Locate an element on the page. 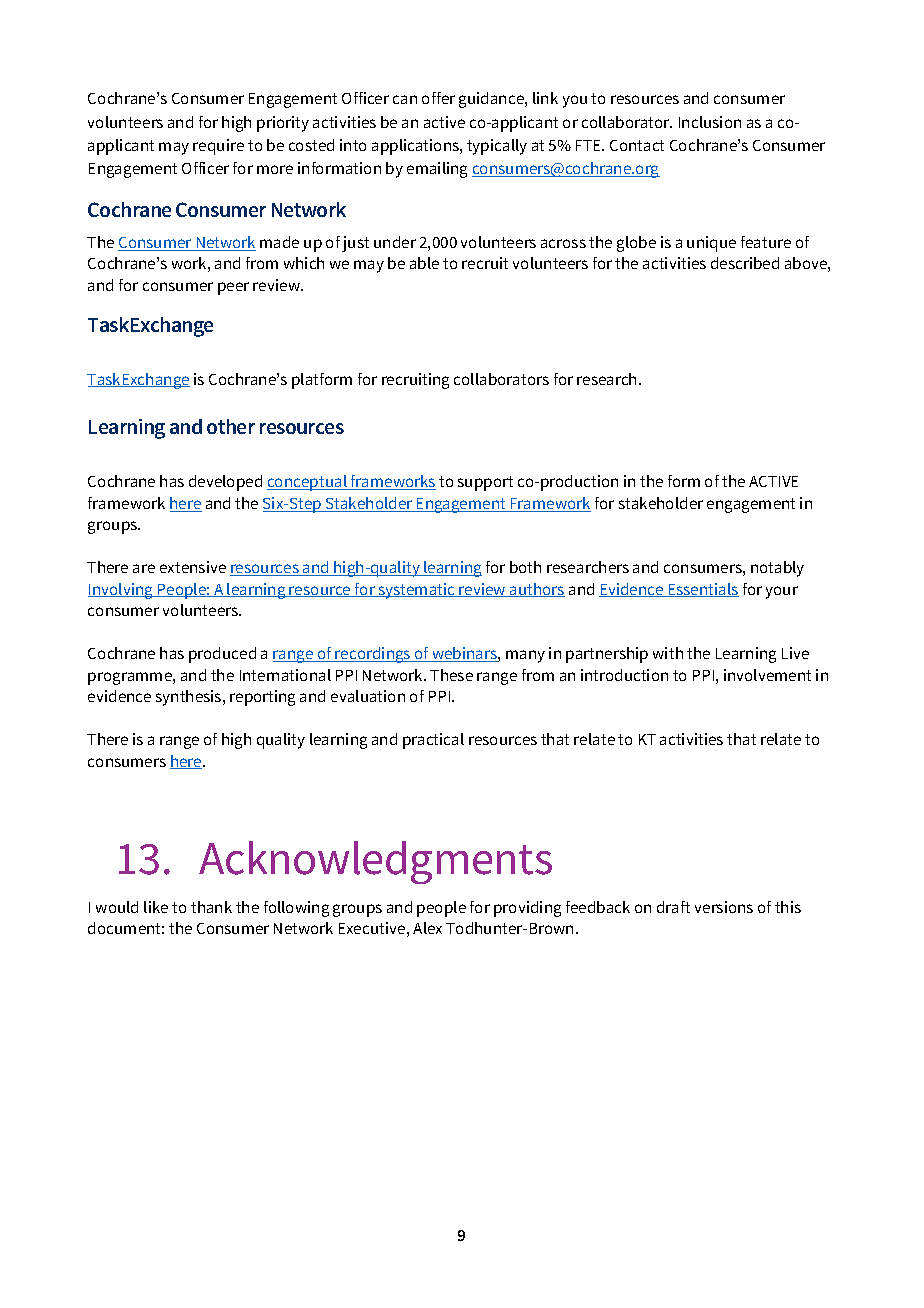  versions is located at coordinates (724, 907).
